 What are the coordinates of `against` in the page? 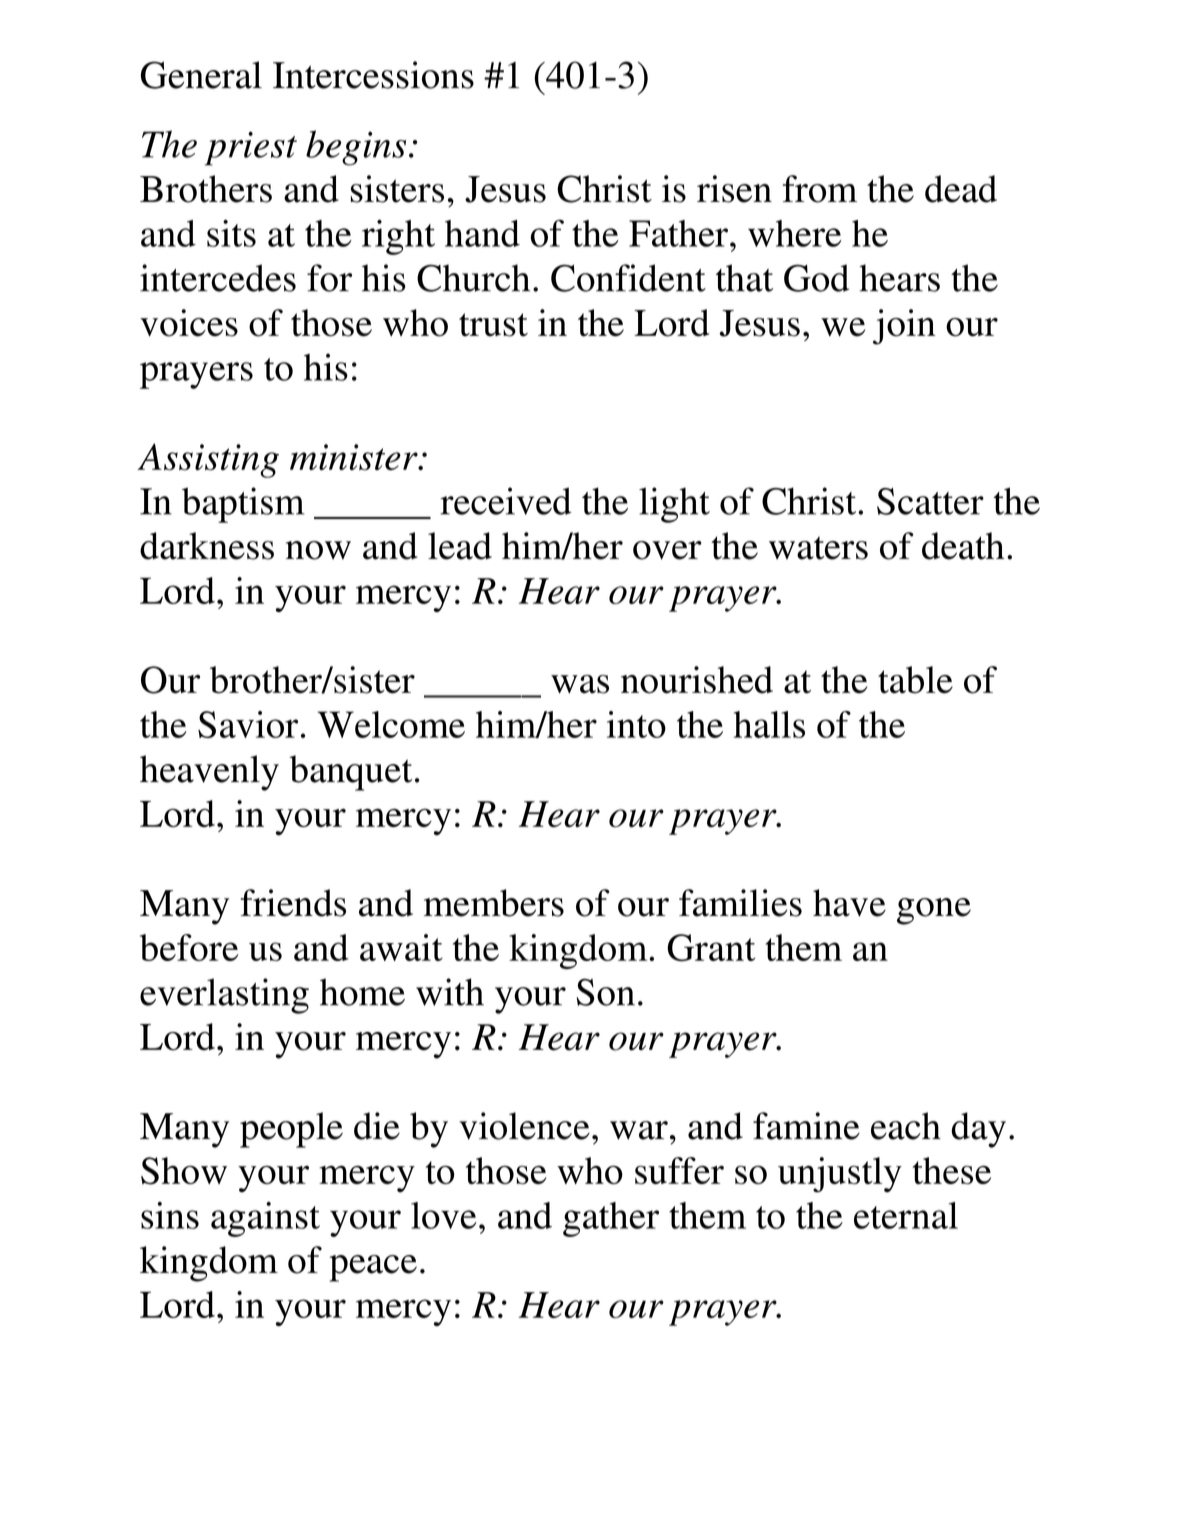 It's located at (265, 1219).
